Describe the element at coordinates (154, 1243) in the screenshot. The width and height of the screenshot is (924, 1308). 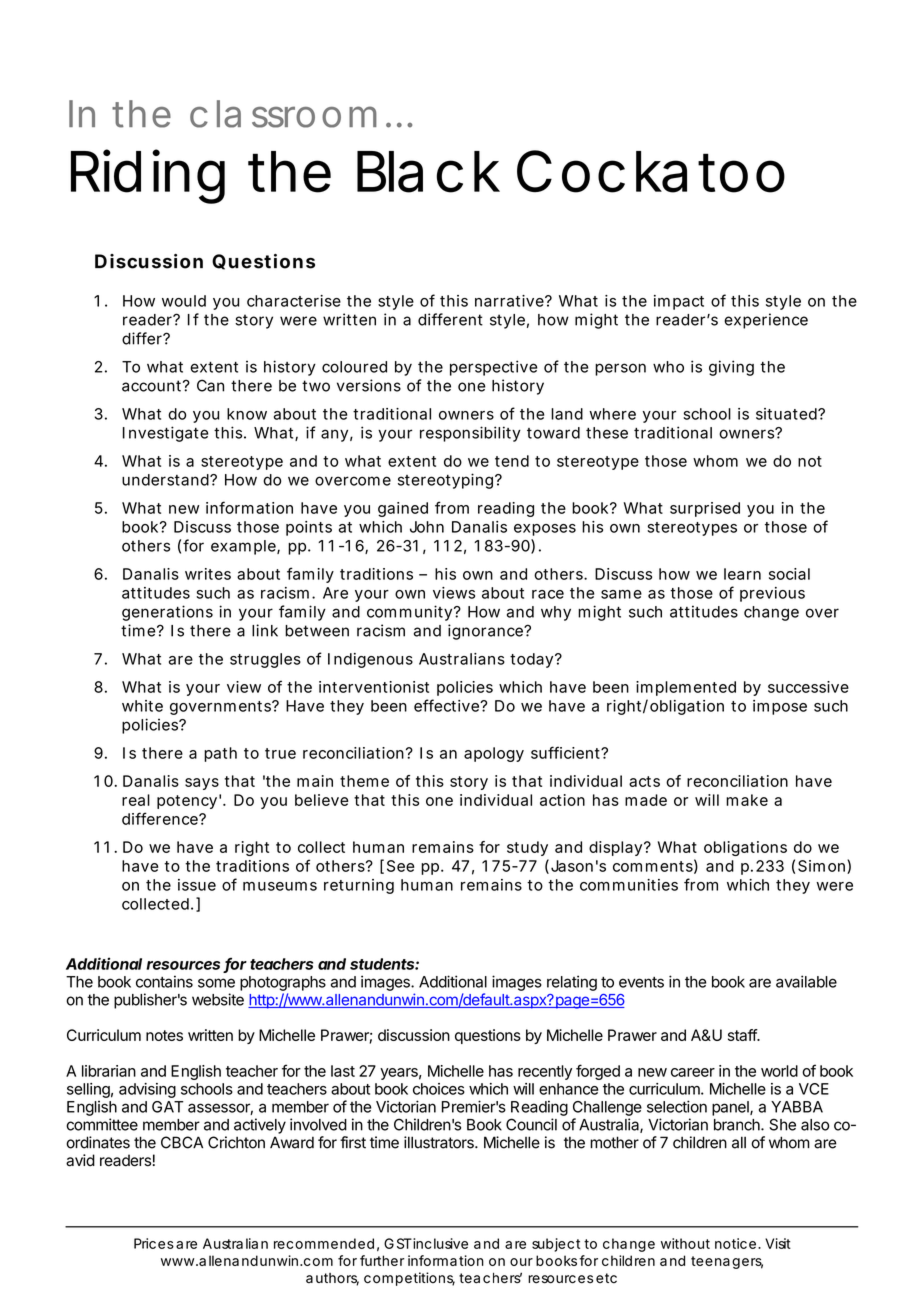
I see `Prices` at that location.
